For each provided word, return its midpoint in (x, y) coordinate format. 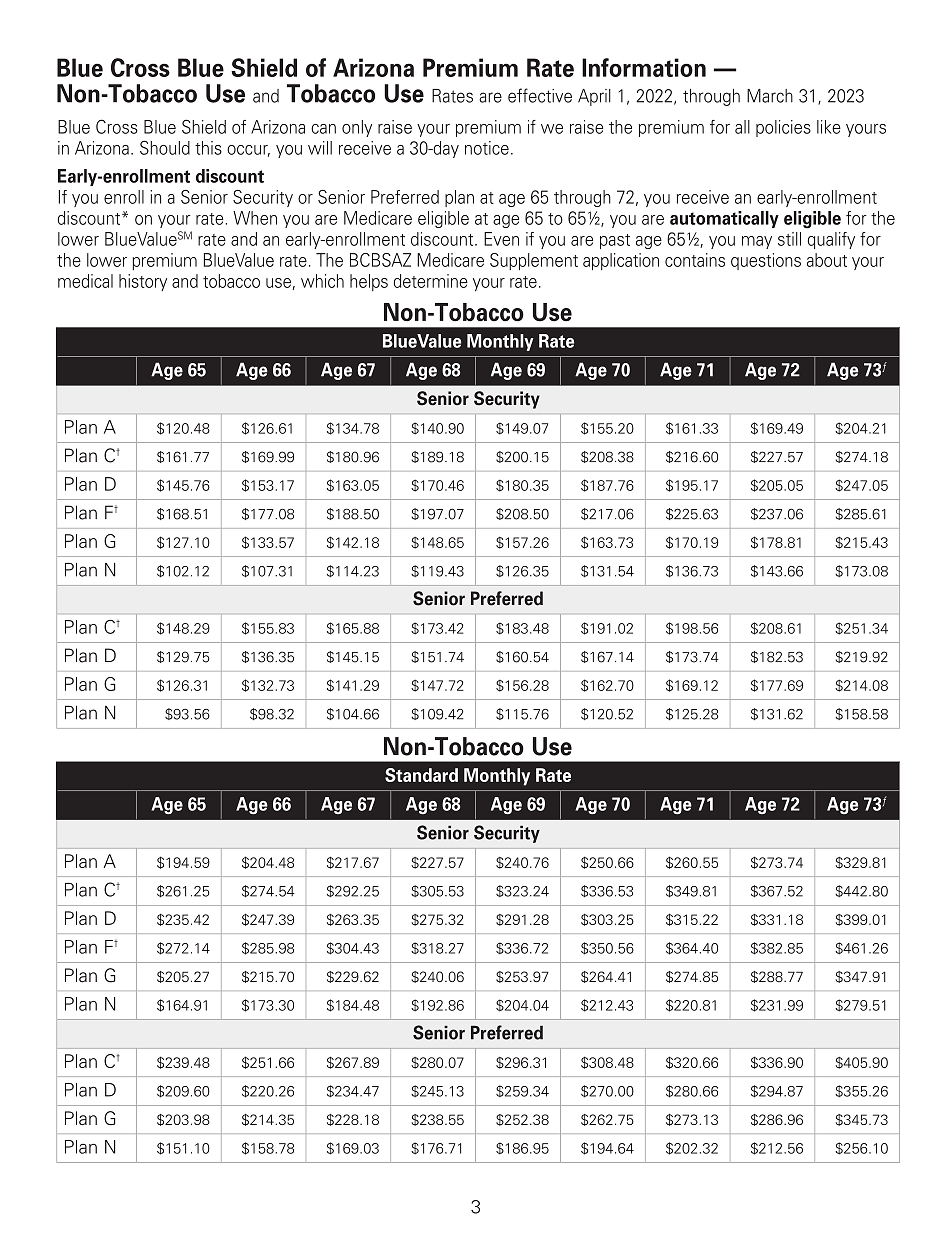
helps (369, 282)
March (770, 96)
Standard (421, 775)
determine (431, 281)
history (143, 282)
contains (695, 260)
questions (766, 261)
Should (165, 147)
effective (540, 95)
